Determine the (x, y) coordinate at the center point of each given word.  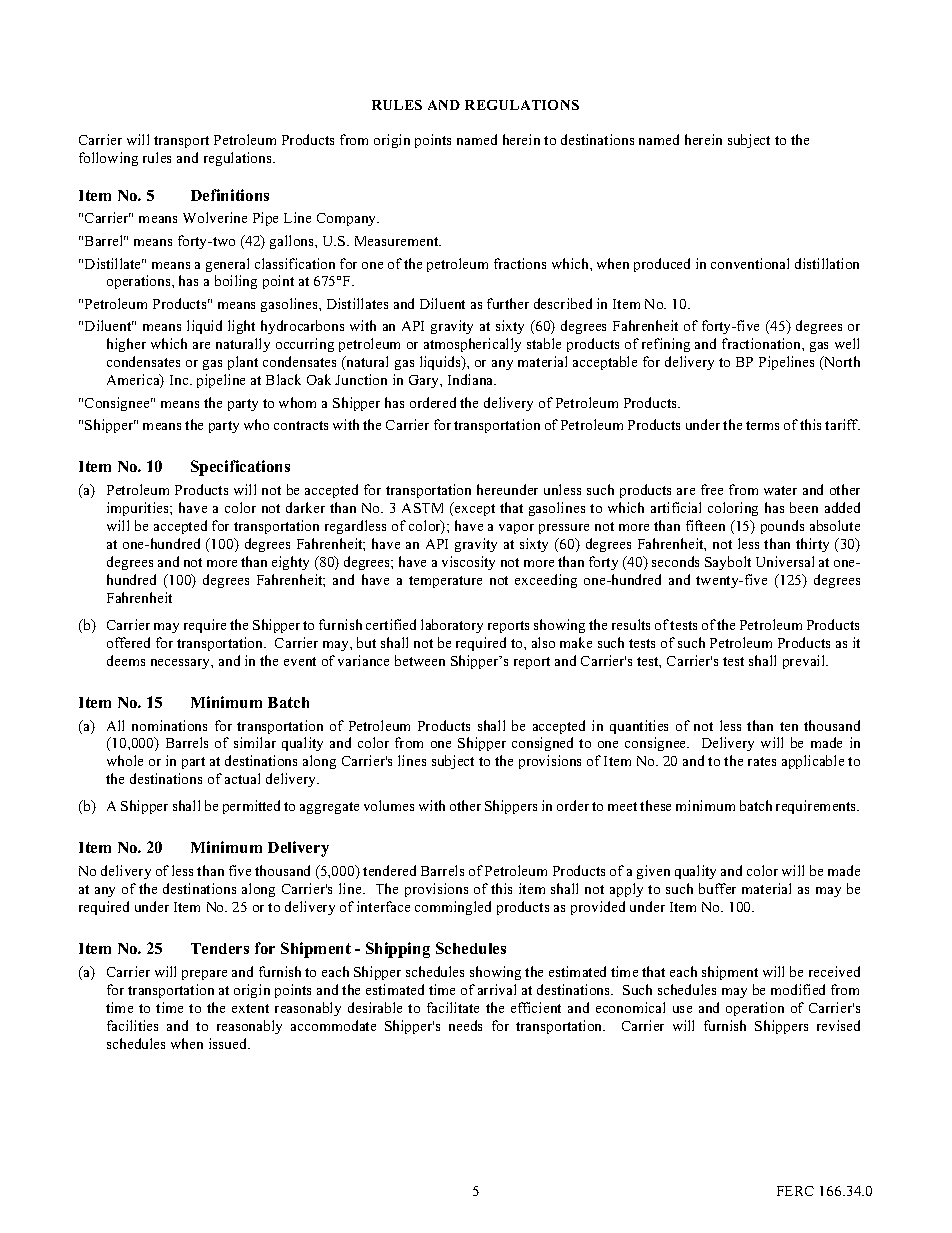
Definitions (230, 195)
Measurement (398, 241)
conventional (750, 263)
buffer (717, 888)
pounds (782, 527)
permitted (251, 807)
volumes (389, 805)
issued (229, 1043)
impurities (139, 509)
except (474, 509)
